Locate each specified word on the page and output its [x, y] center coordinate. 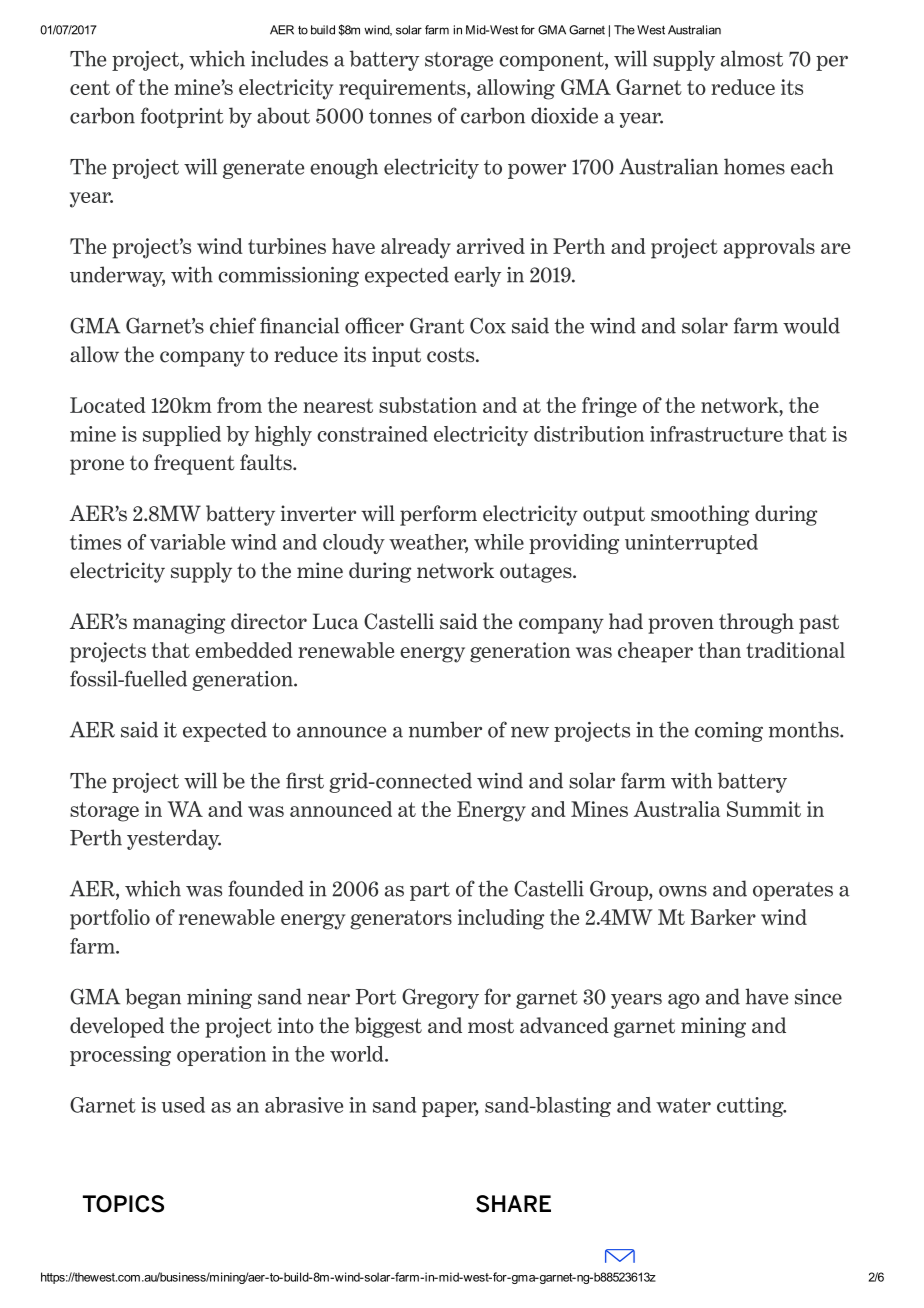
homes [754, 166]
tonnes [400, 116]
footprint [182, 117]
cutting [751, 1107]
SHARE [513, 1204]
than [719, 650]
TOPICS [123, 1204]
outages [537, 573]
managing [179, 623]
